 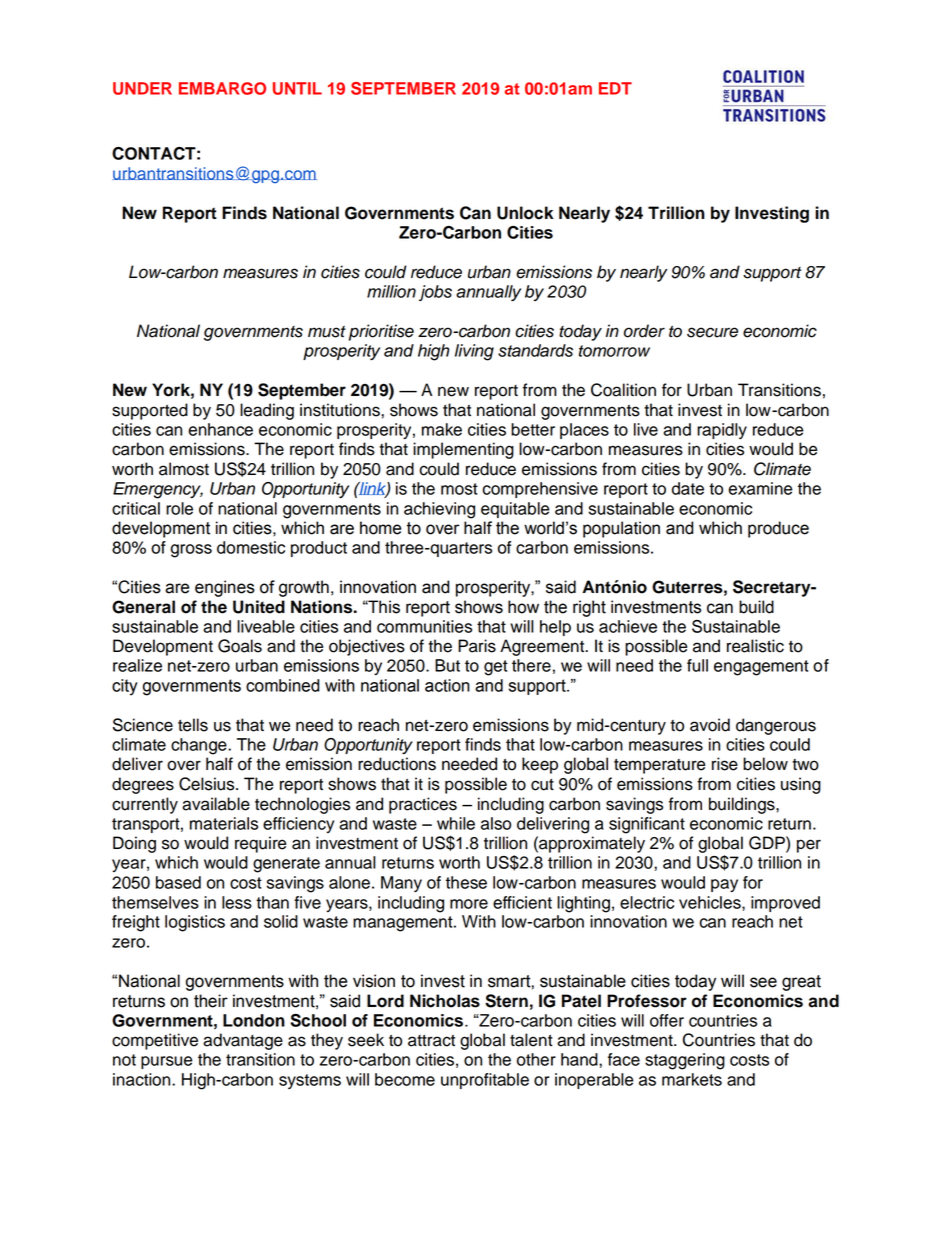 What do you see at coordinates (525, 213) in the image?
I see `Unlock` at bounding box center [525, 213].
